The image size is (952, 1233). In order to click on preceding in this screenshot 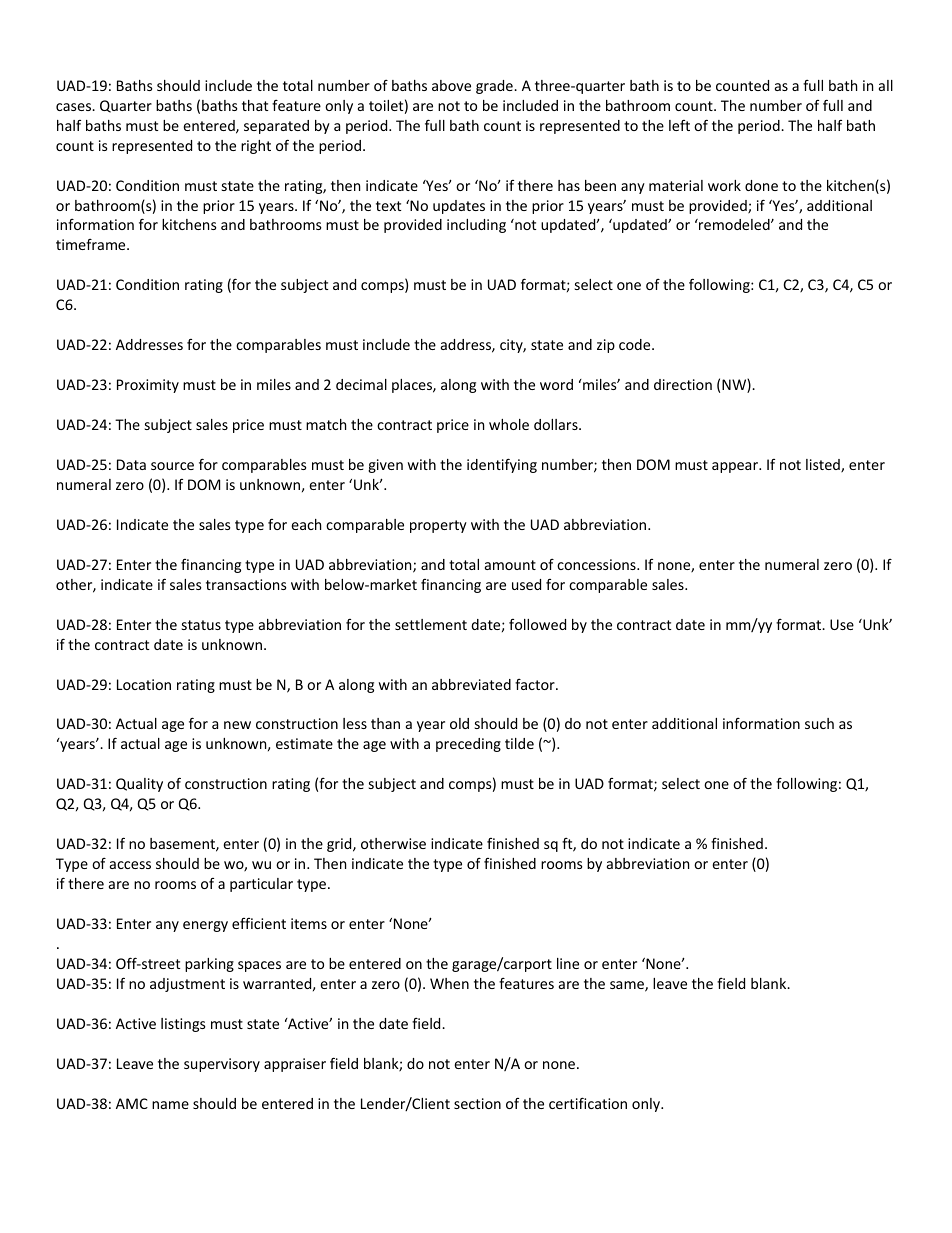, I will do `click(468, 745)`.
